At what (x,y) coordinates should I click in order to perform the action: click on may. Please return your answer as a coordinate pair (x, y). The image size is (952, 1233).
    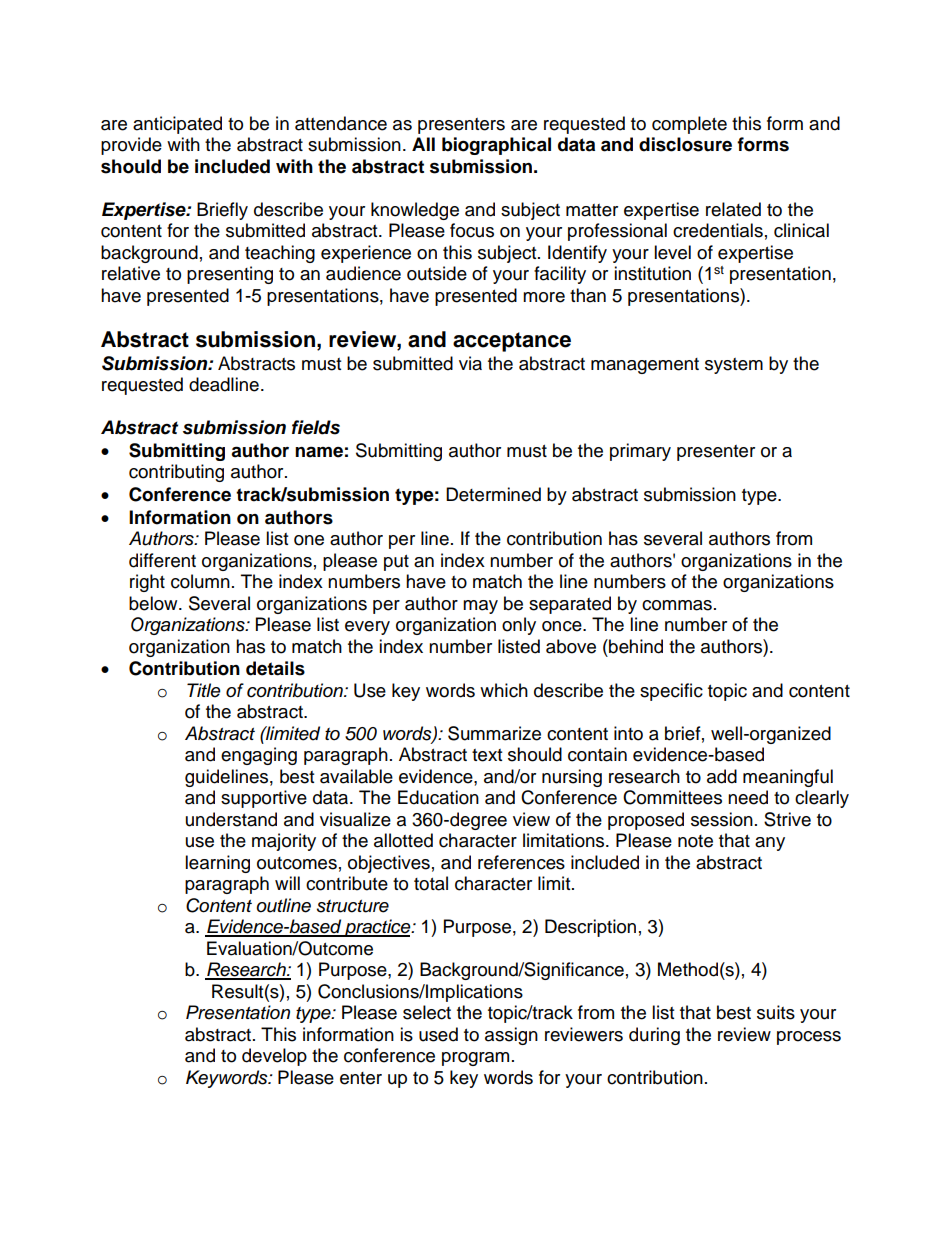
    Looking at the image, I should click on (480, 607).
